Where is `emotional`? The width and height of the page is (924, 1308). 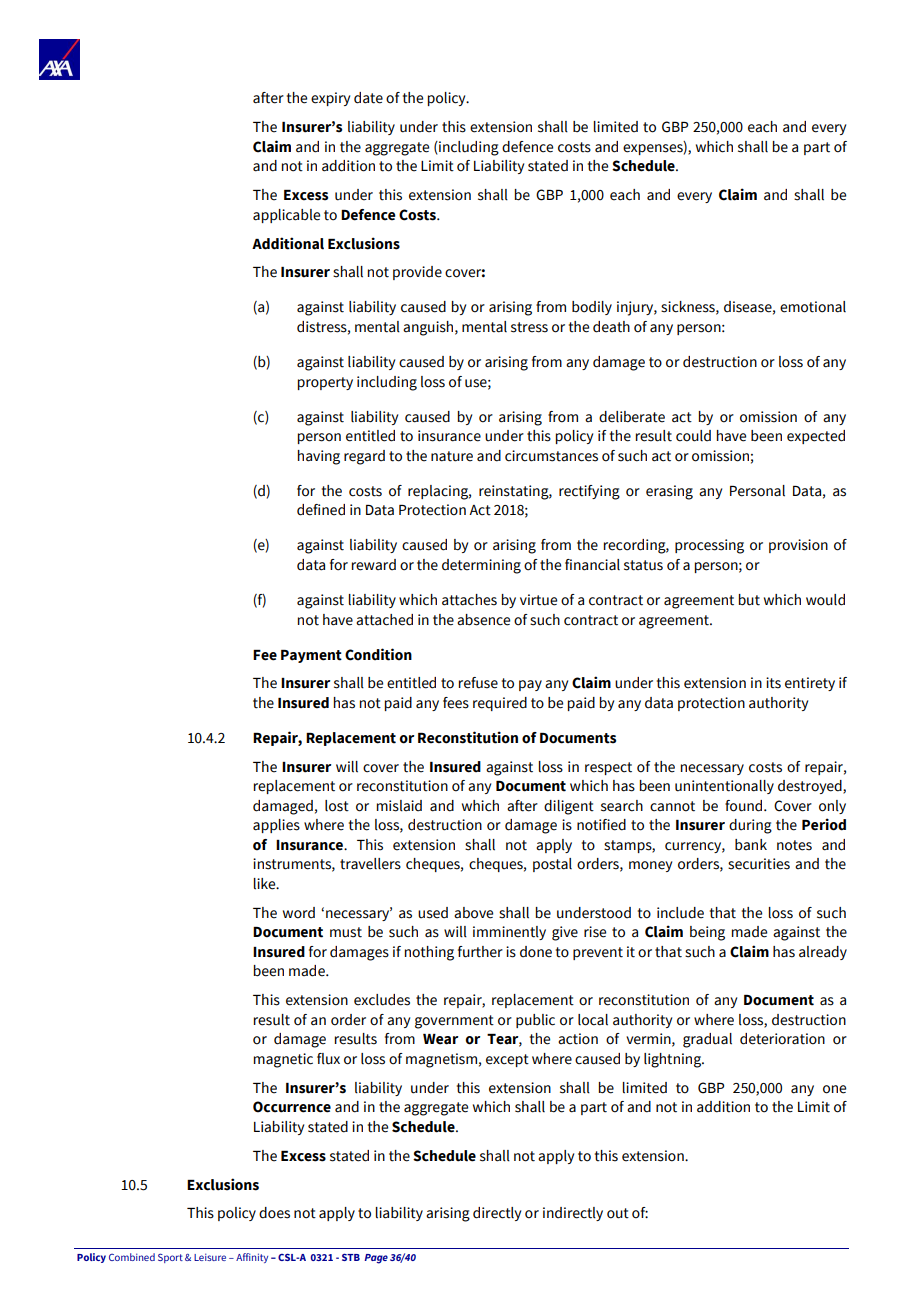
emotional is located at coordinates (813, 307).
